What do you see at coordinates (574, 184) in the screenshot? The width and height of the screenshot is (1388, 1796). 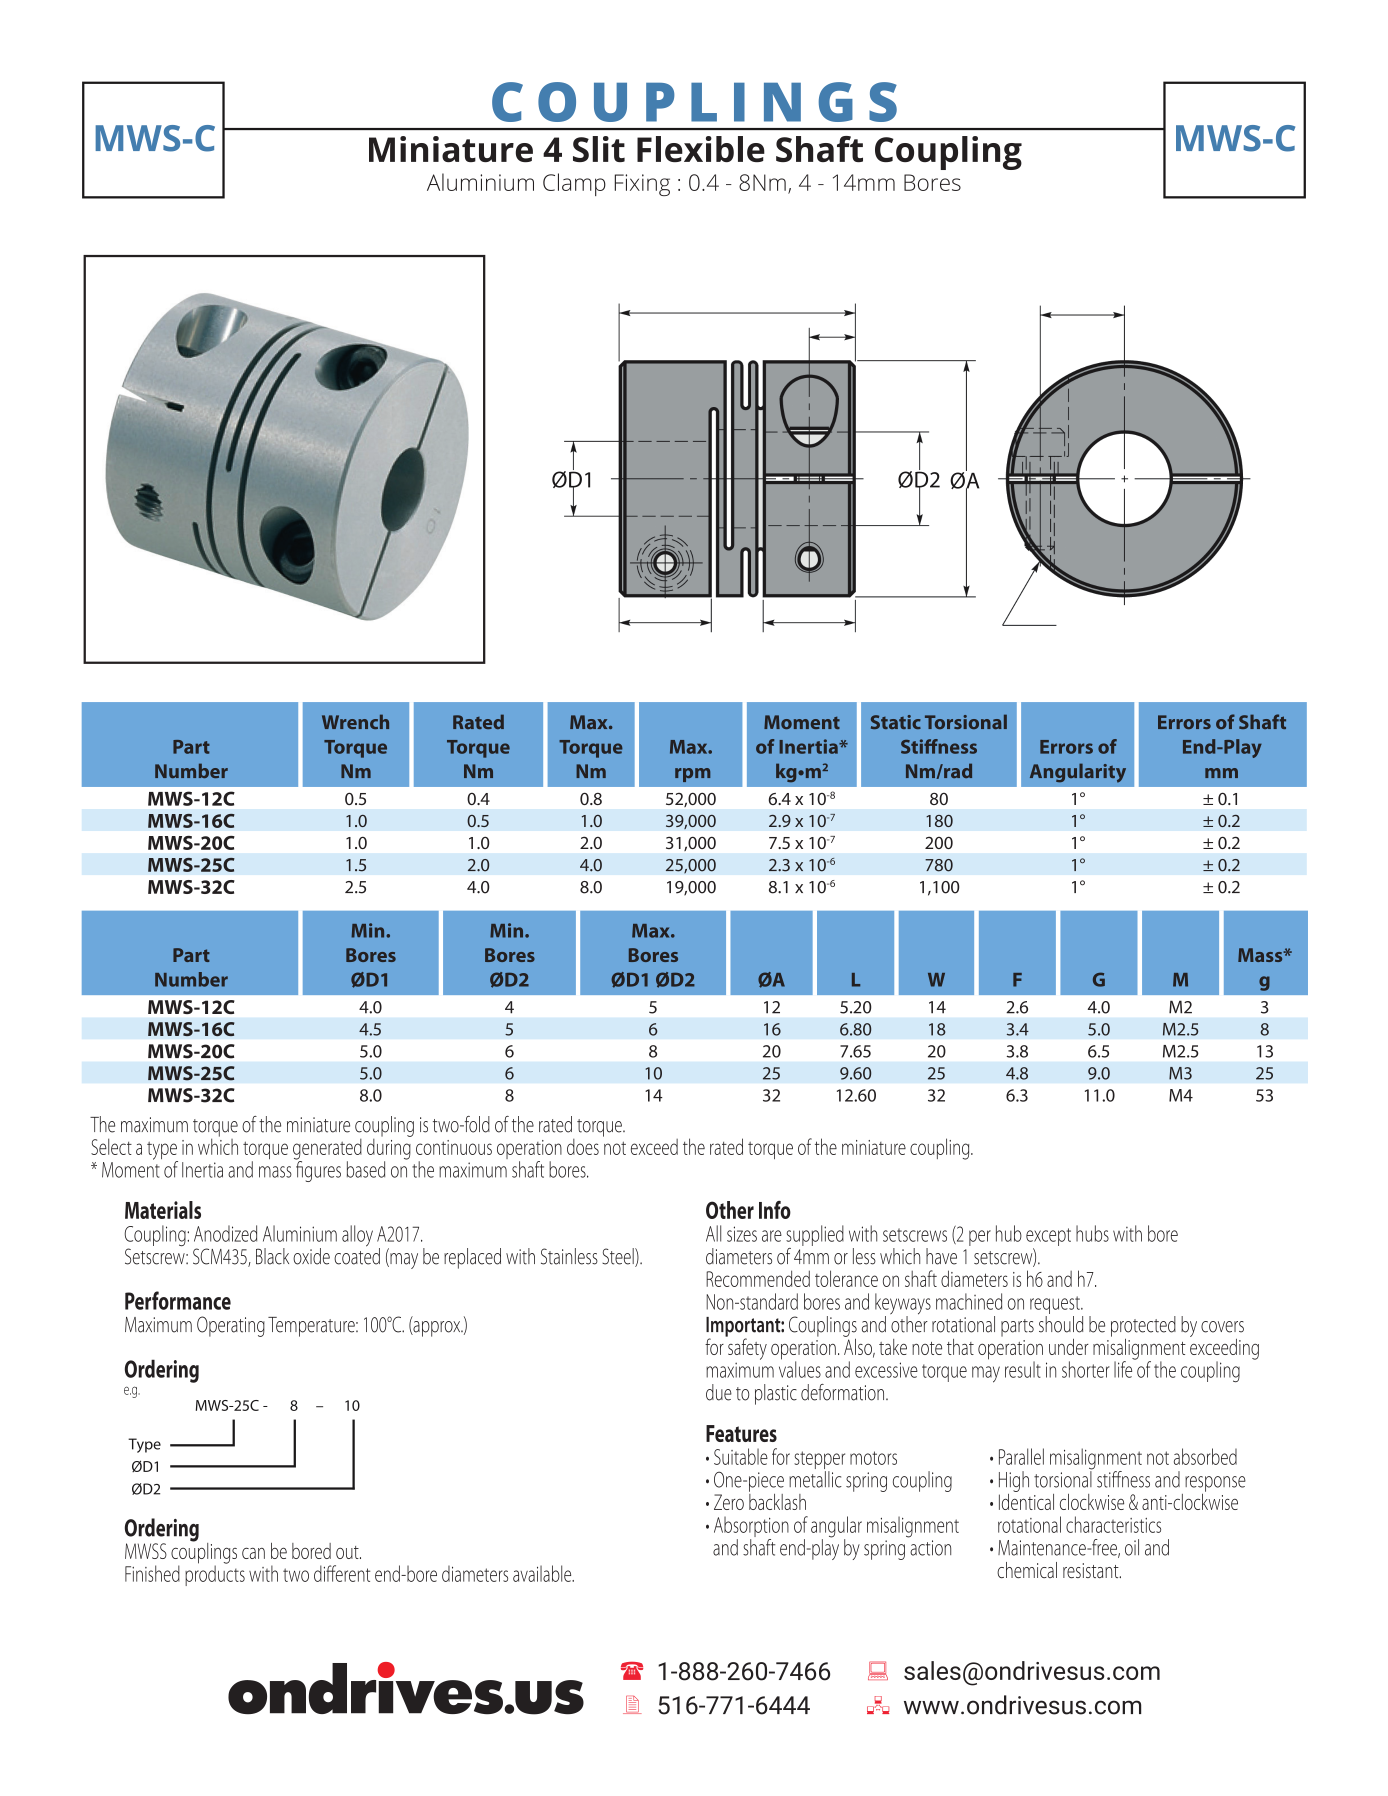 I see `Clamp` at bounding box center [574, 184].
